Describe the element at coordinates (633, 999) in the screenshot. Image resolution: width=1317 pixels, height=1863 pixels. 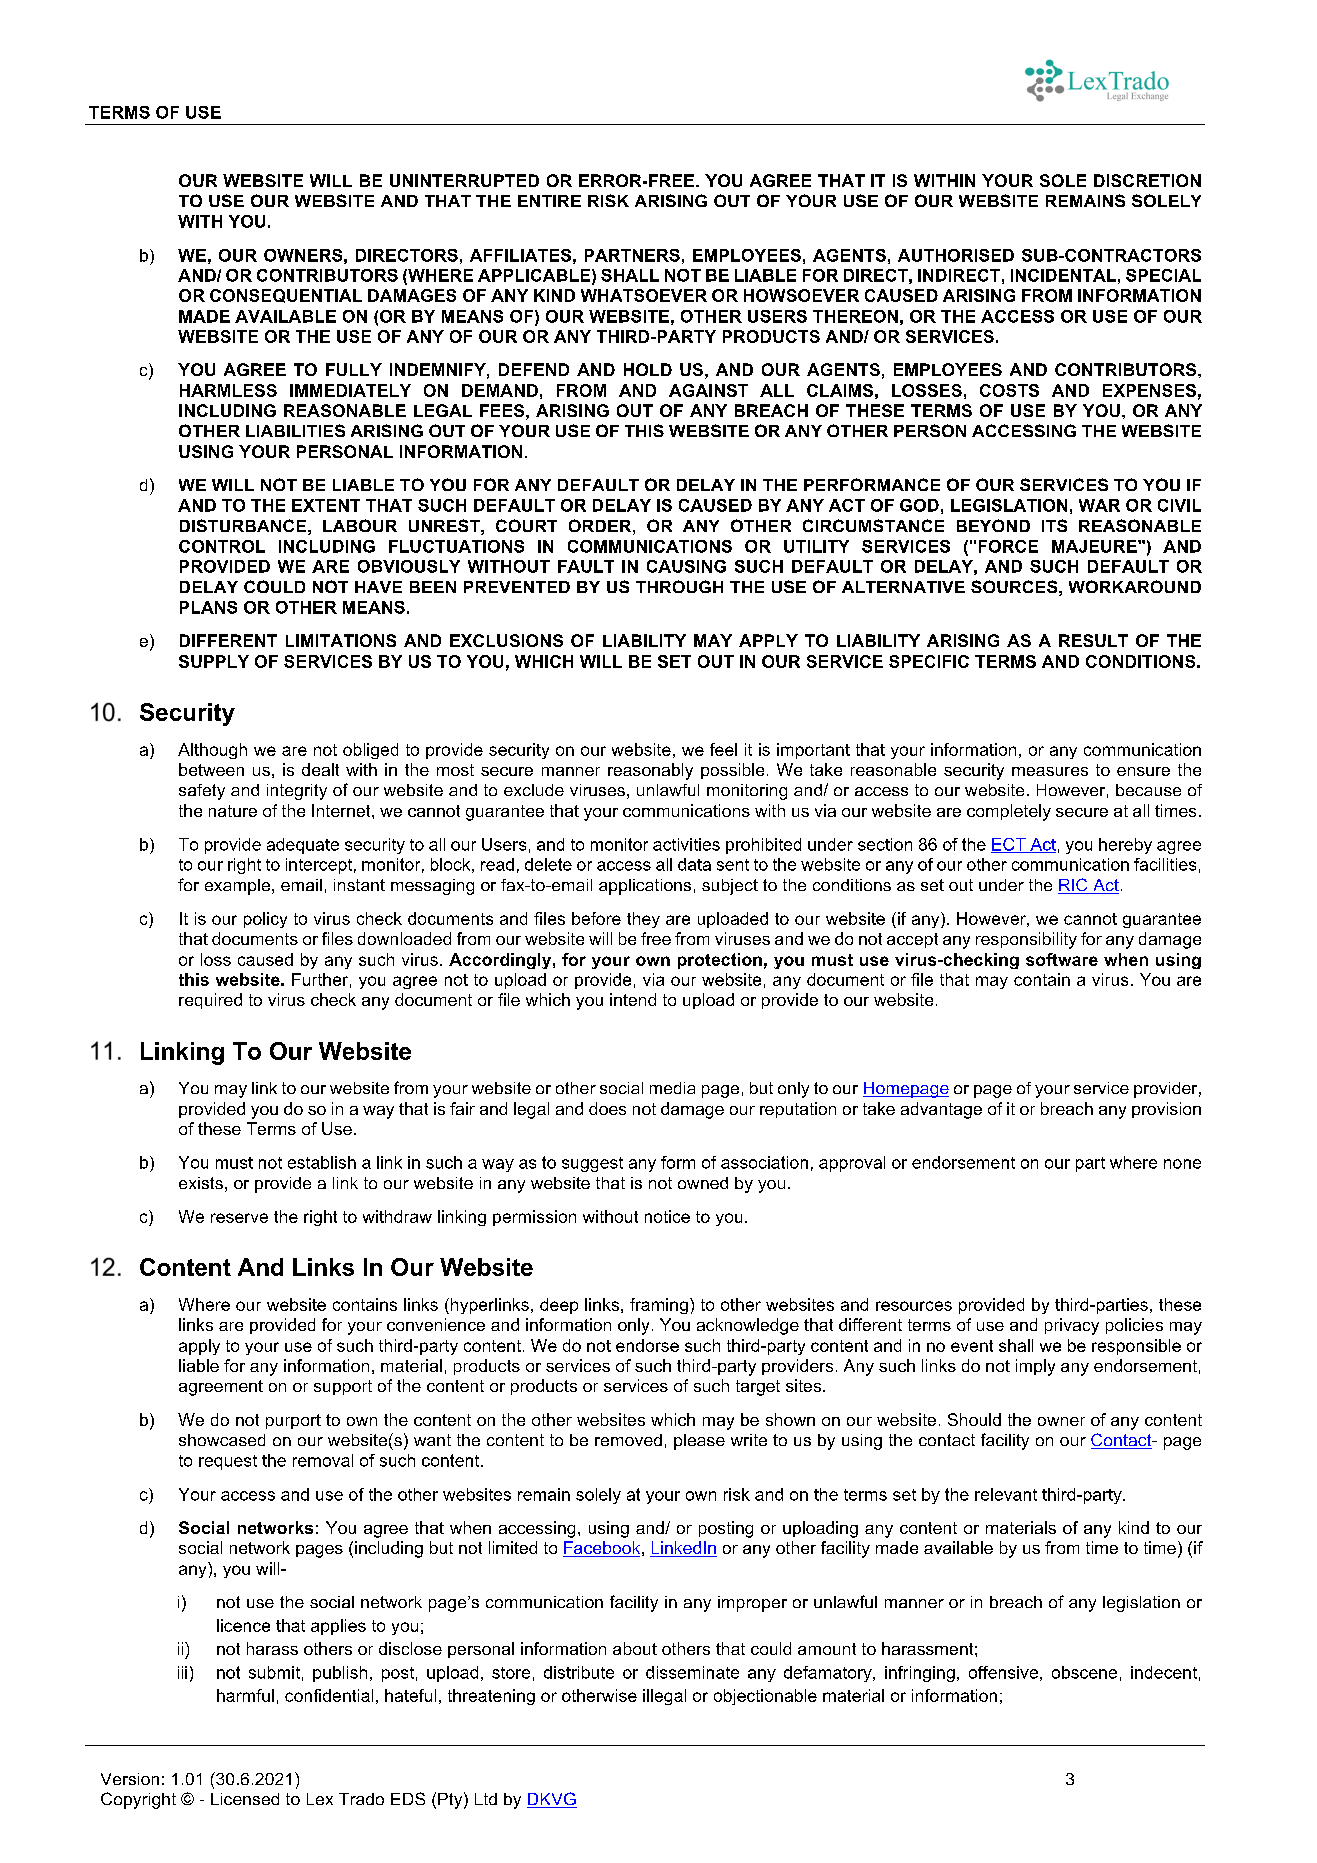
I see `intend` at that location.
